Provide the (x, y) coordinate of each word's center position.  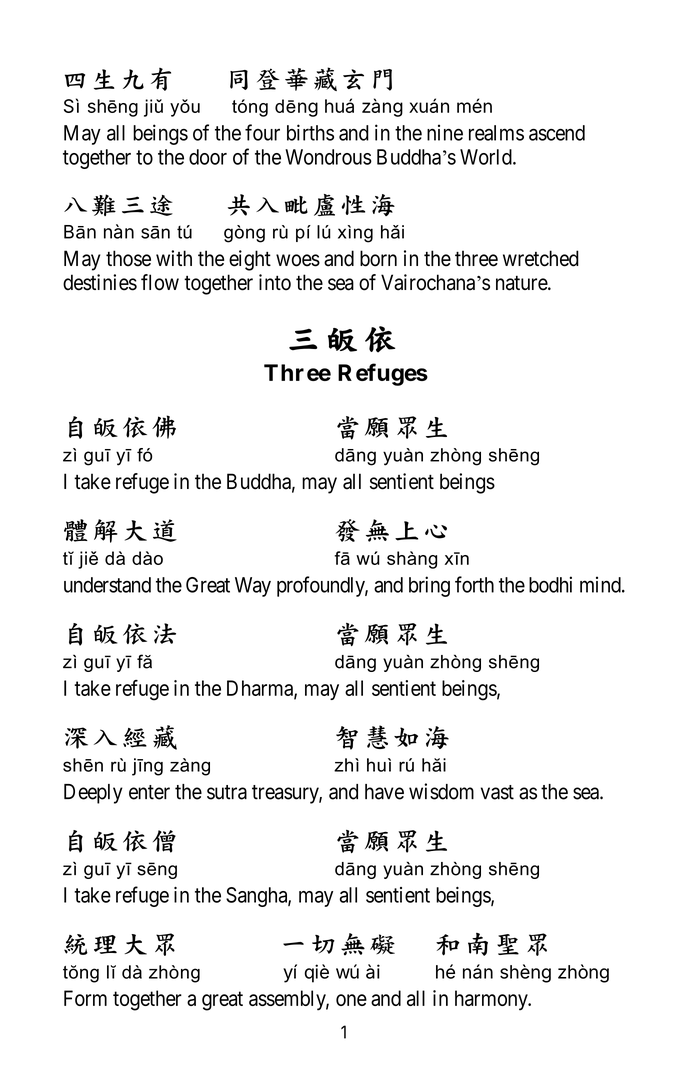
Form (85, 998)
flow (160, 282)
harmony (492, 1000)
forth (474, 584)
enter (149, 792)
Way (253, 587)
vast (497, 792)
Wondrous (328, 157)
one (351, 1000)
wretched (541, 258)
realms (496, 133)
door (208, 157)
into (275, 282)
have (384, 792)
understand (107, 585)
